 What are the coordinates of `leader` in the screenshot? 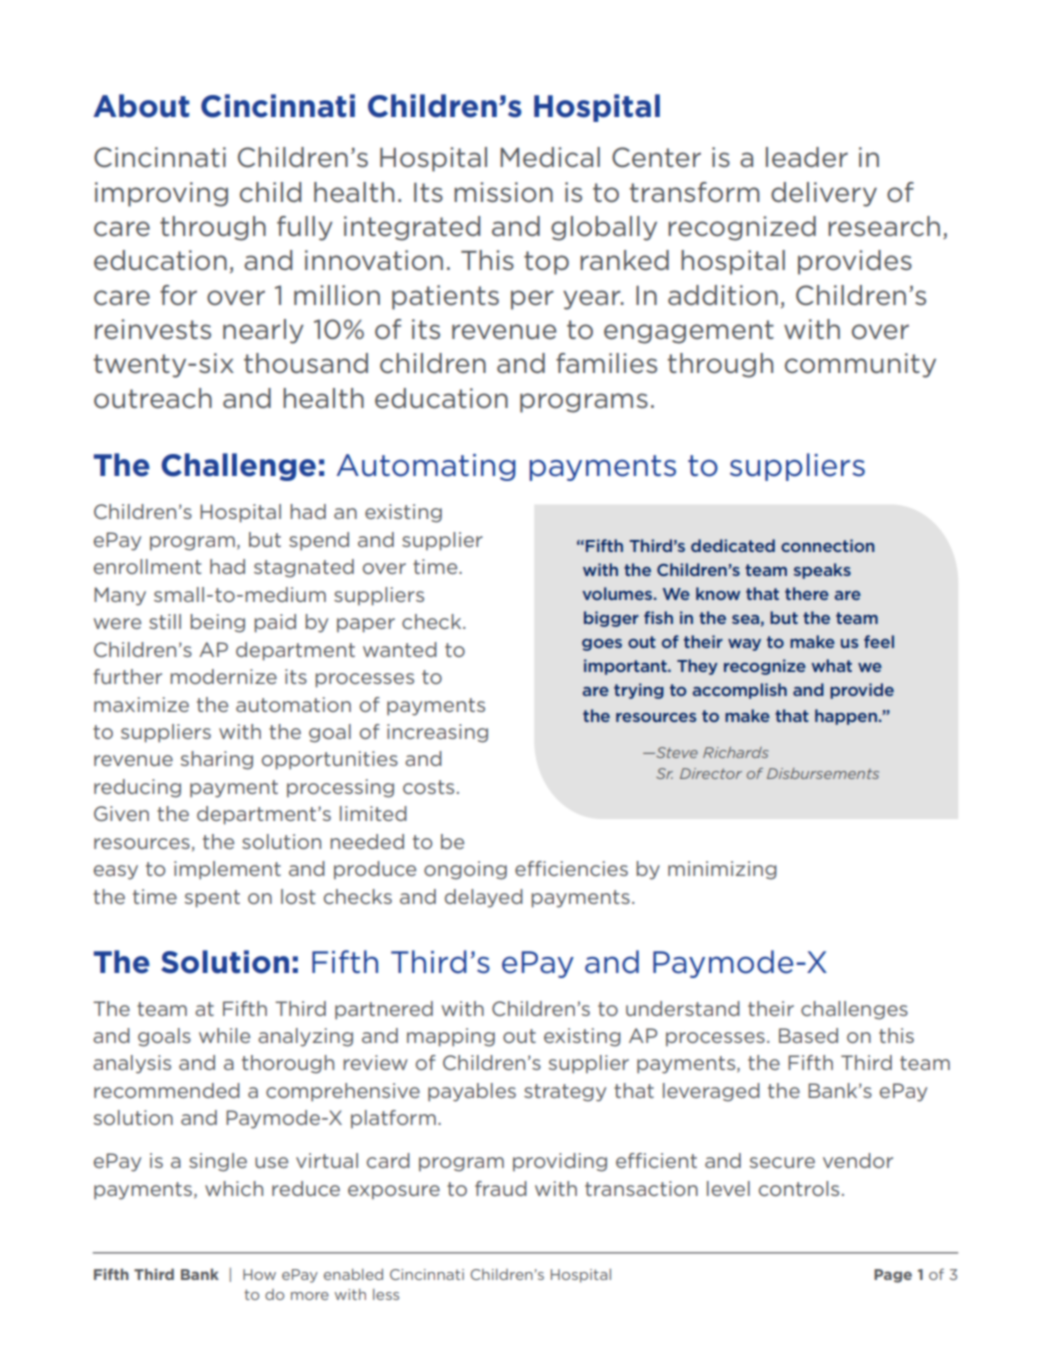 It's located at (807, 157).
